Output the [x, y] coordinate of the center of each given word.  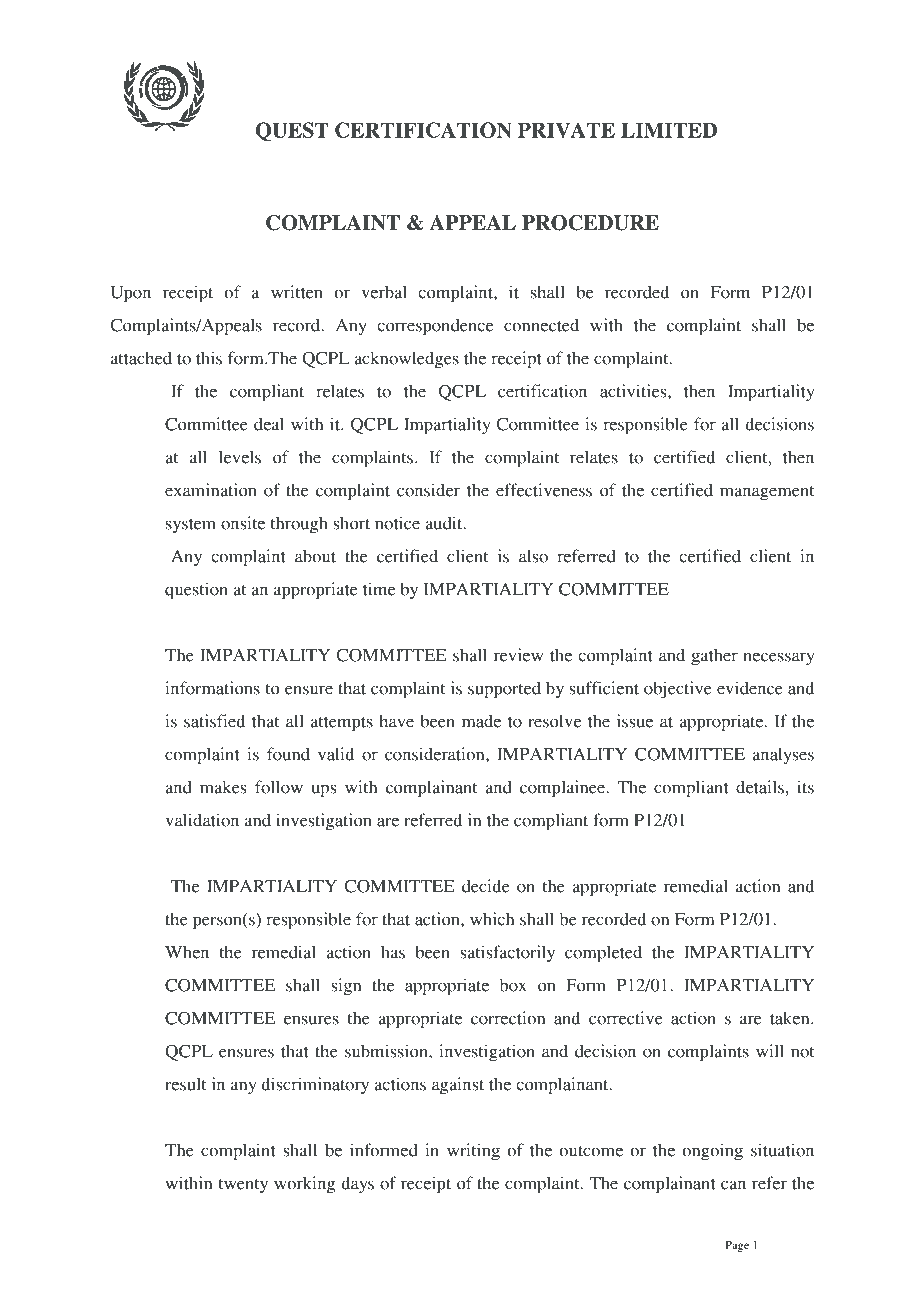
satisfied [214, 721]
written [297, 292]
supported [504, 690]
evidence [750, 688]
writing [473, 1152]
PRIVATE [566, 130]
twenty [243, 1186]
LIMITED [669, 130]
